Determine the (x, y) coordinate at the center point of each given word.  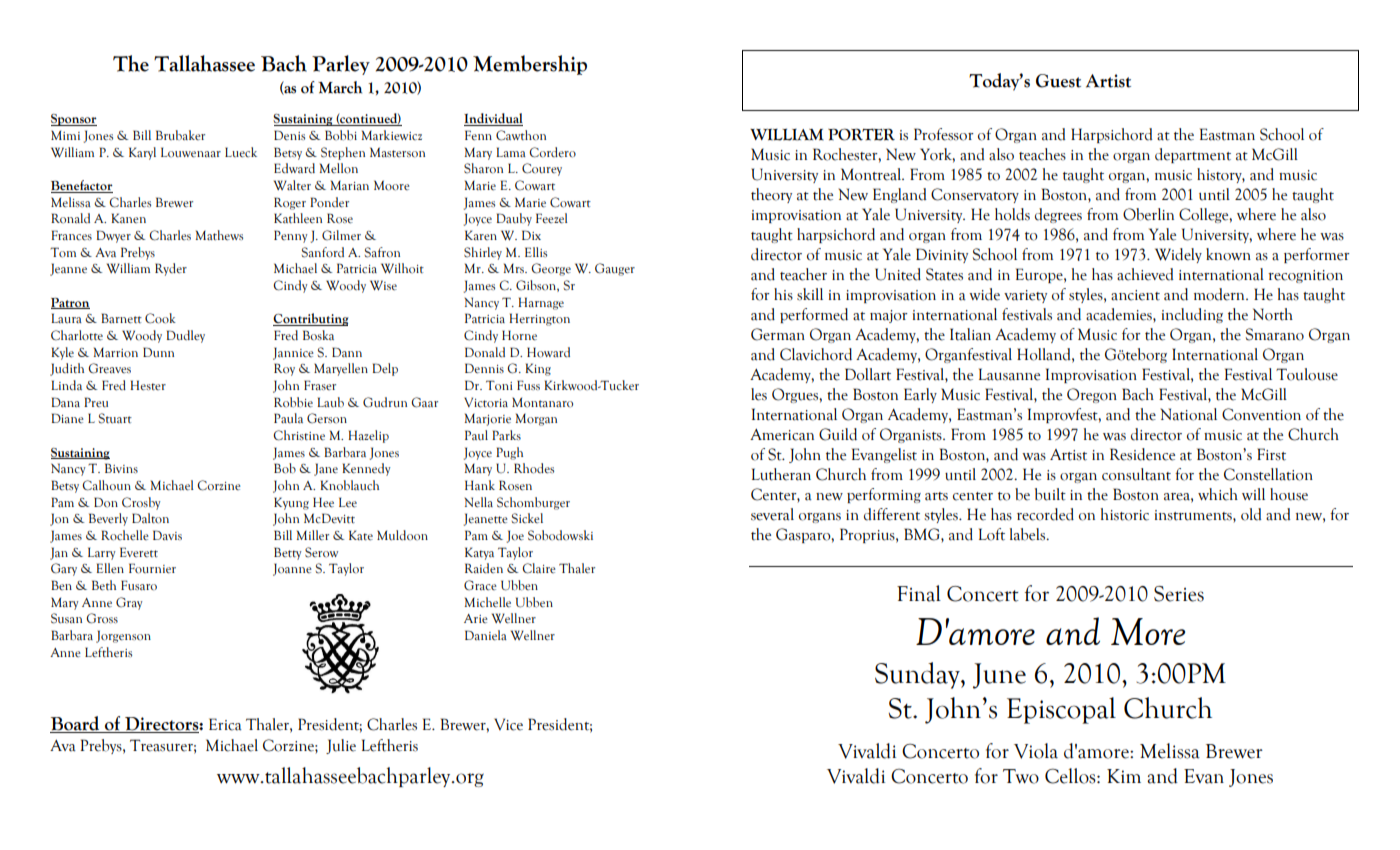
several (772, 514)
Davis (167, 535)
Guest (1058, 81)
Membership (530, 65)
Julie (341, 746)
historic (1125, 514)
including (1192, 315)
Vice (508, 724)
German (778, 334)
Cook (160, 318)
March (340, 87)
